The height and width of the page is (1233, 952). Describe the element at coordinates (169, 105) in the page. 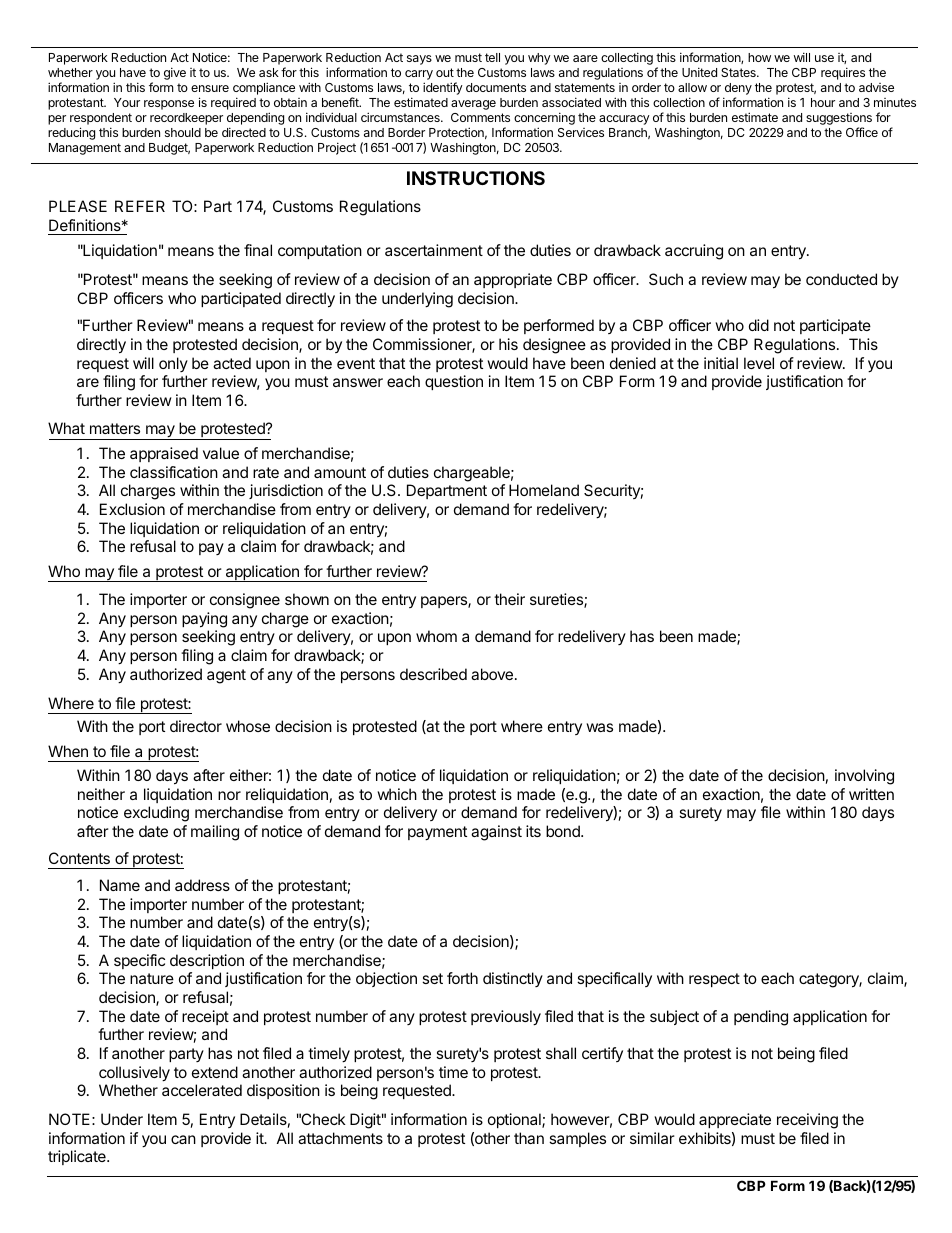

I see `response` at that location.
